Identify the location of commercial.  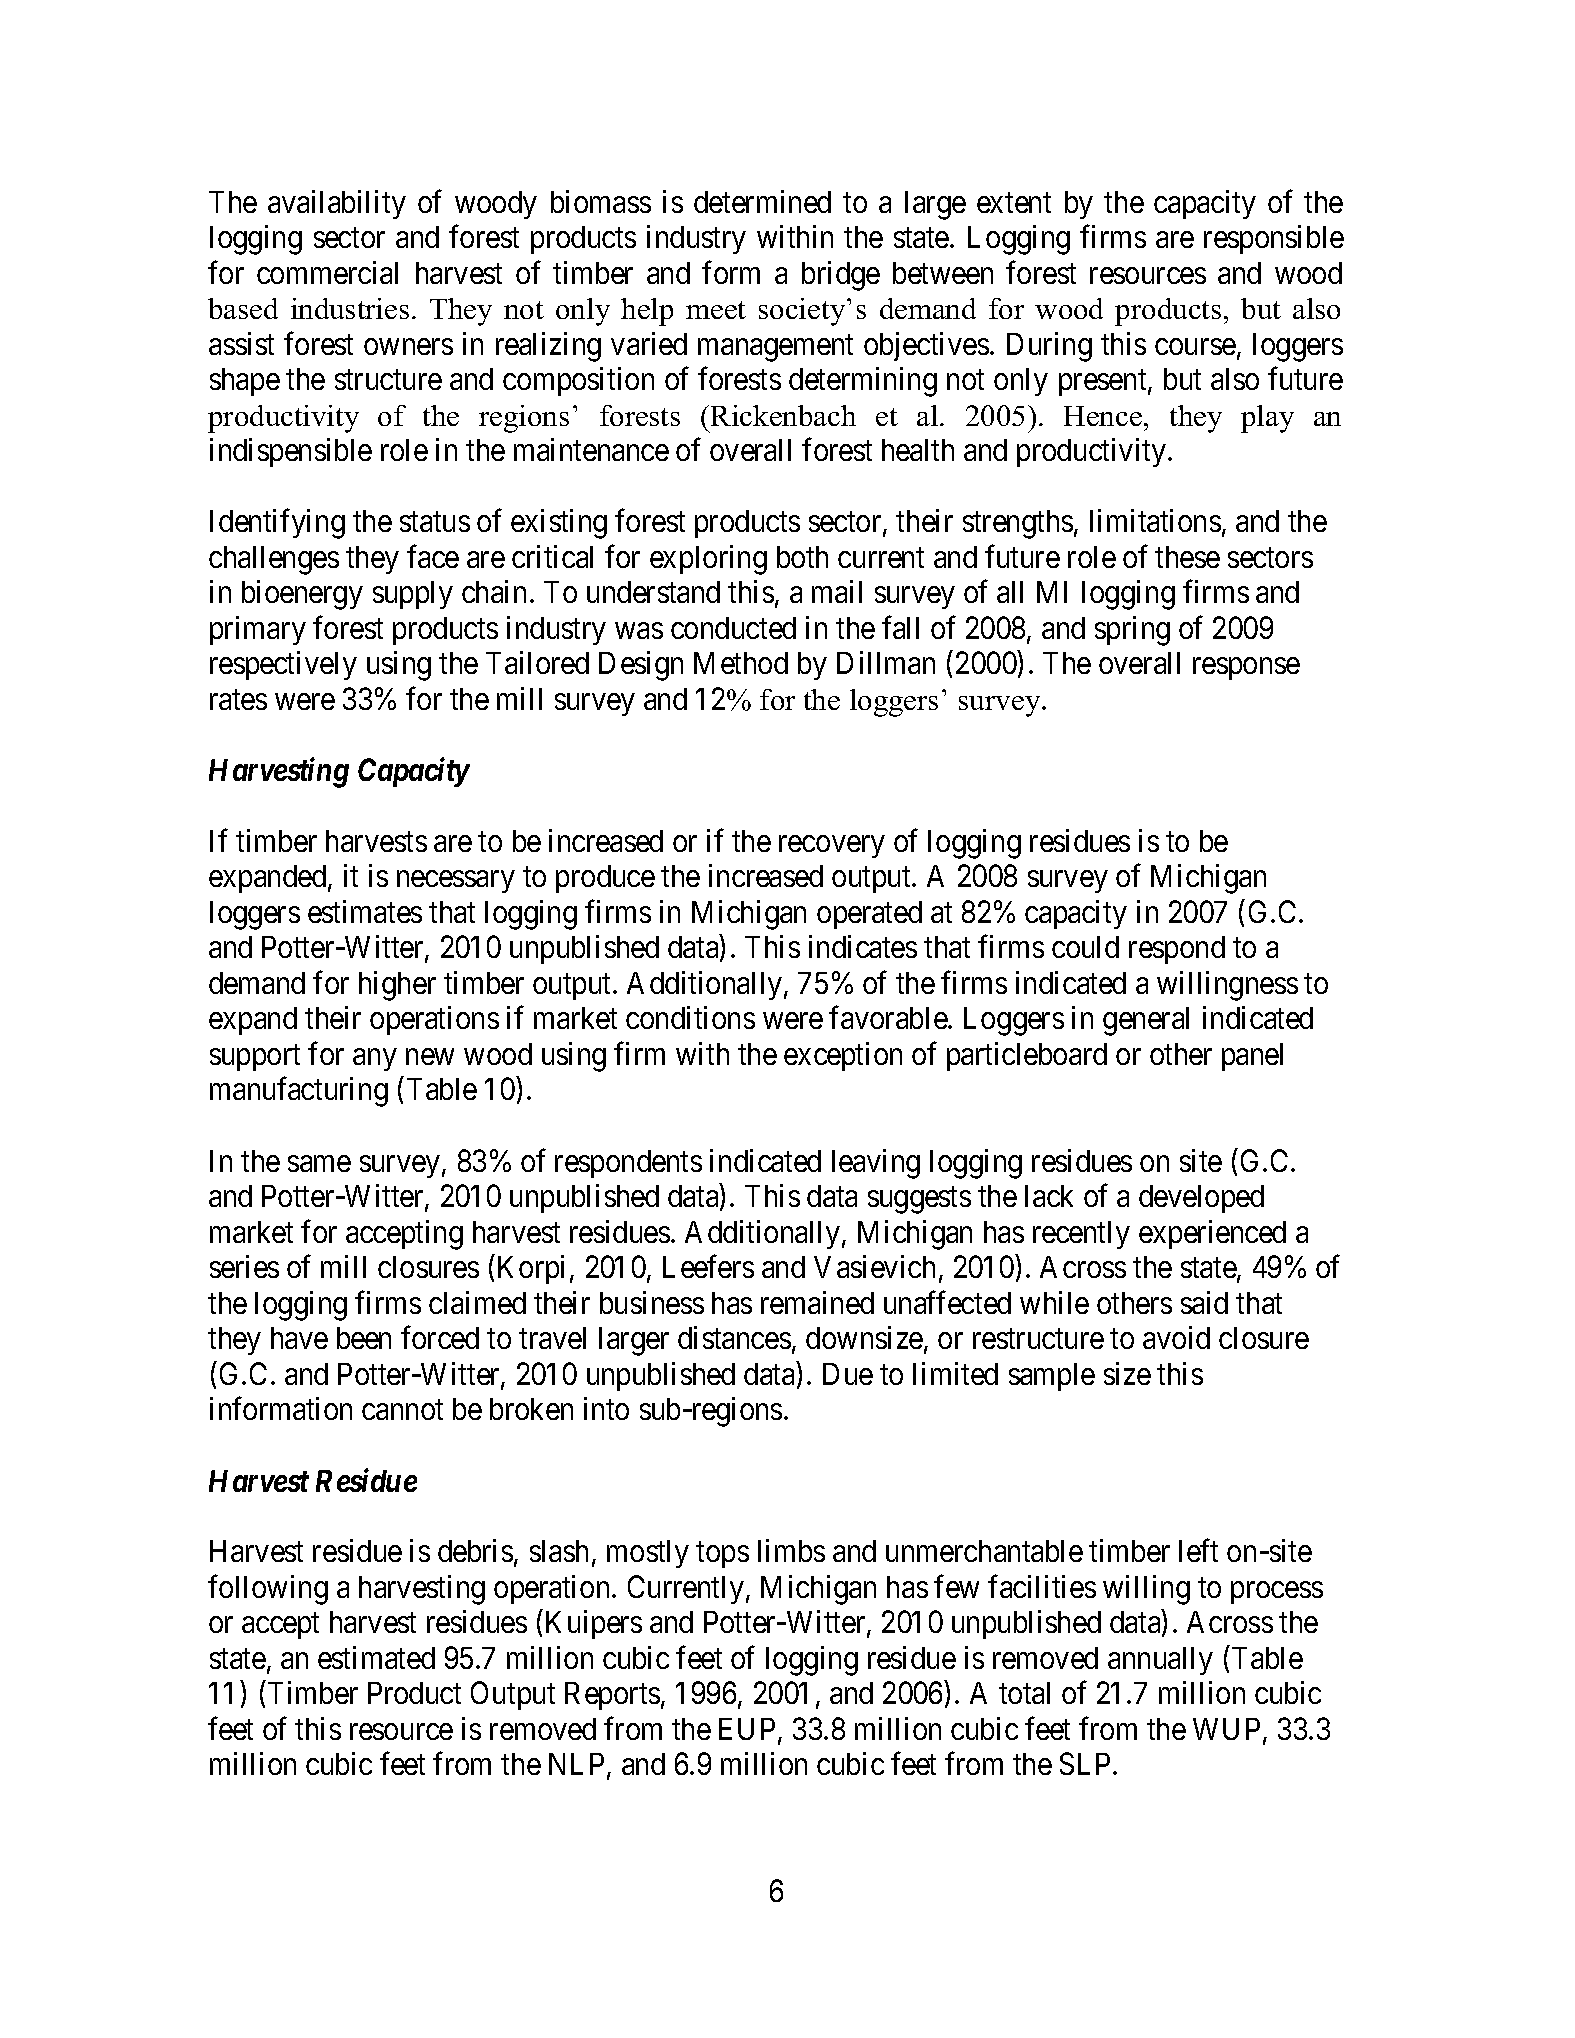
(327, 272).
